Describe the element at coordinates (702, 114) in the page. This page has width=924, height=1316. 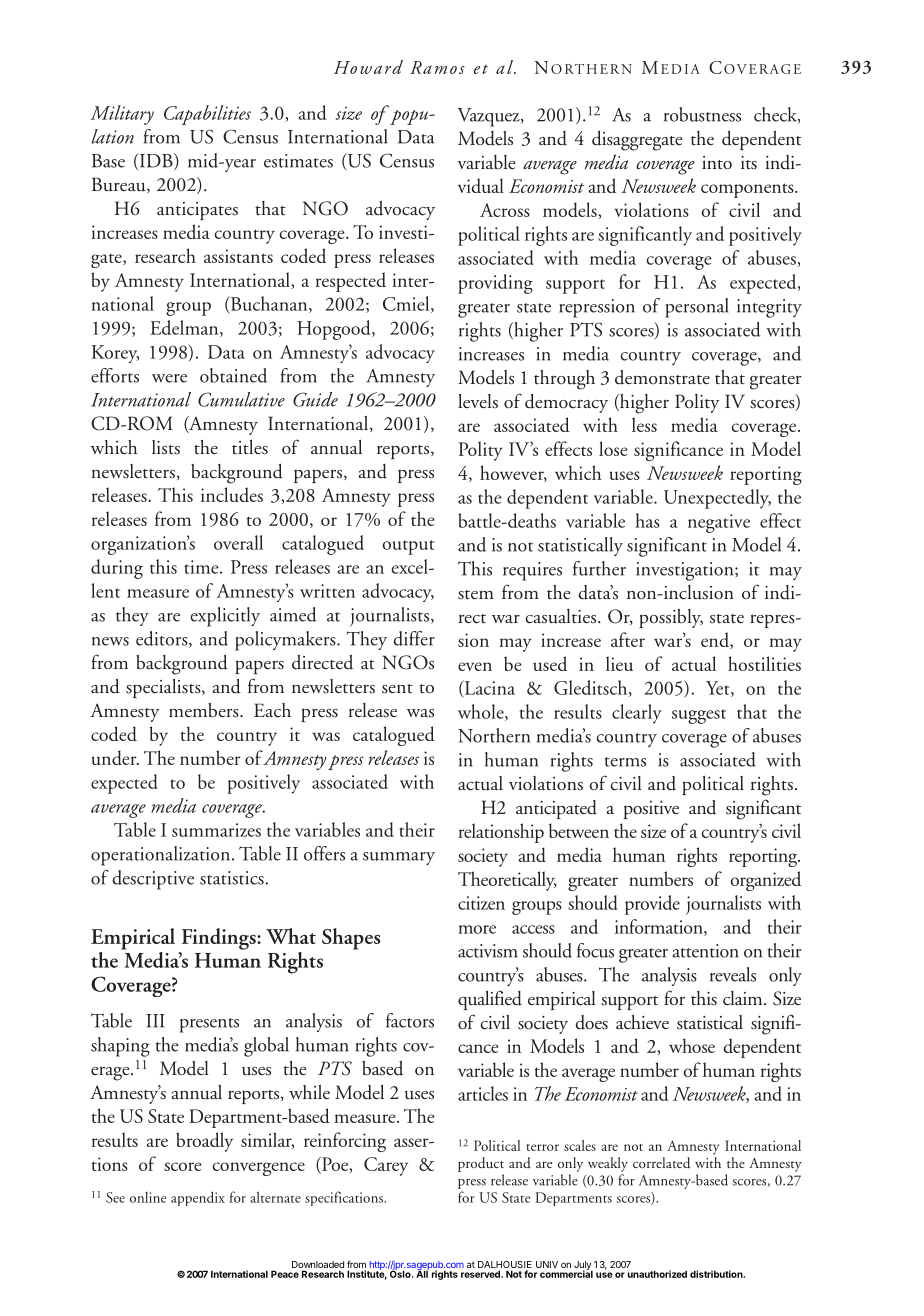
I see `robustness` at that location.
